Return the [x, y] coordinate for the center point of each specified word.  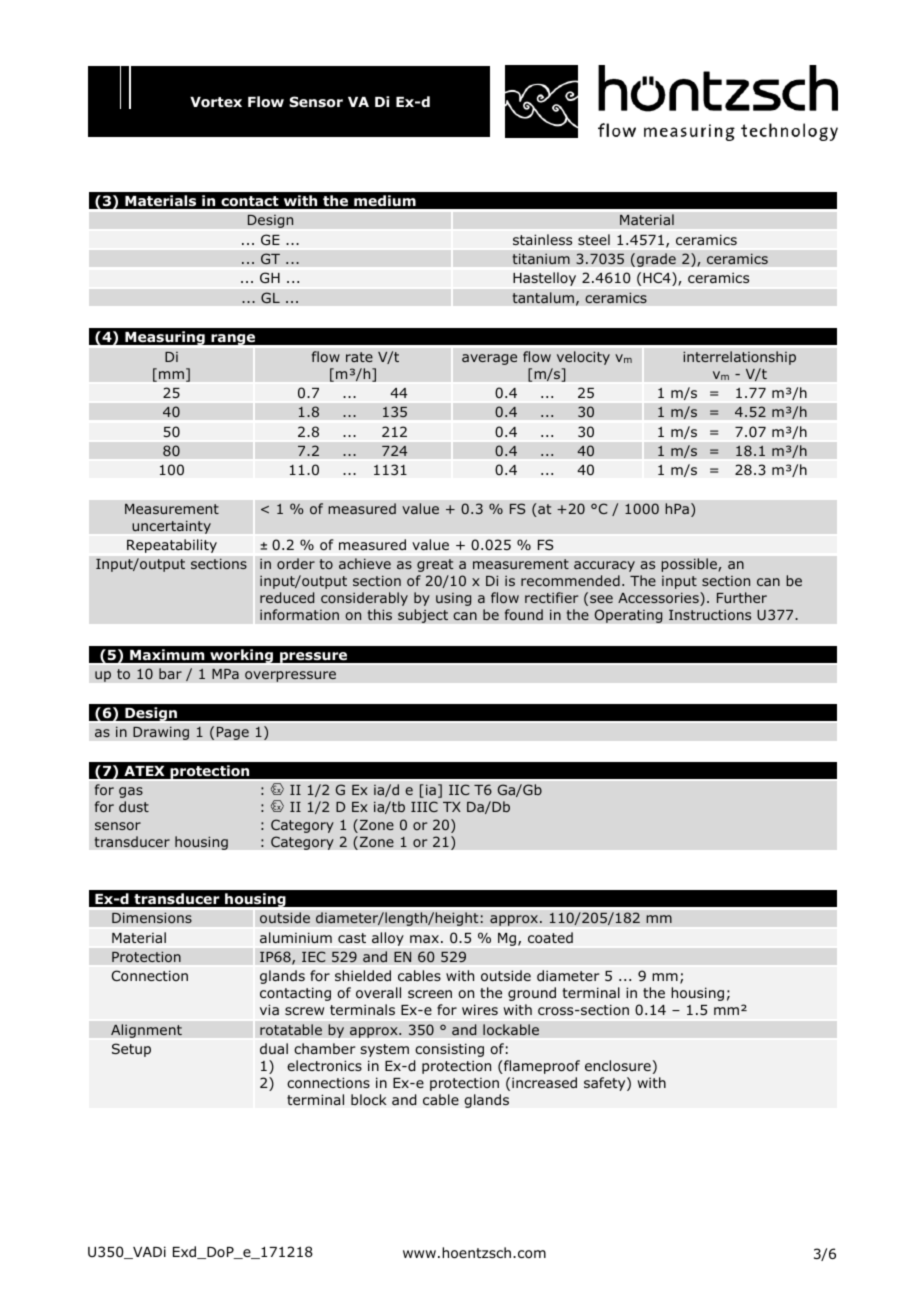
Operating [628, 616]
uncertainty [171, 527]
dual [274, 1048]
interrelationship [739, 358]
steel [594, 240]
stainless [543, 240]
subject [423, 616]
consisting [449, 1050]
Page [233, 733]
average [489, 359]
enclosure [618, 1065]
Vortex [216, 102]
